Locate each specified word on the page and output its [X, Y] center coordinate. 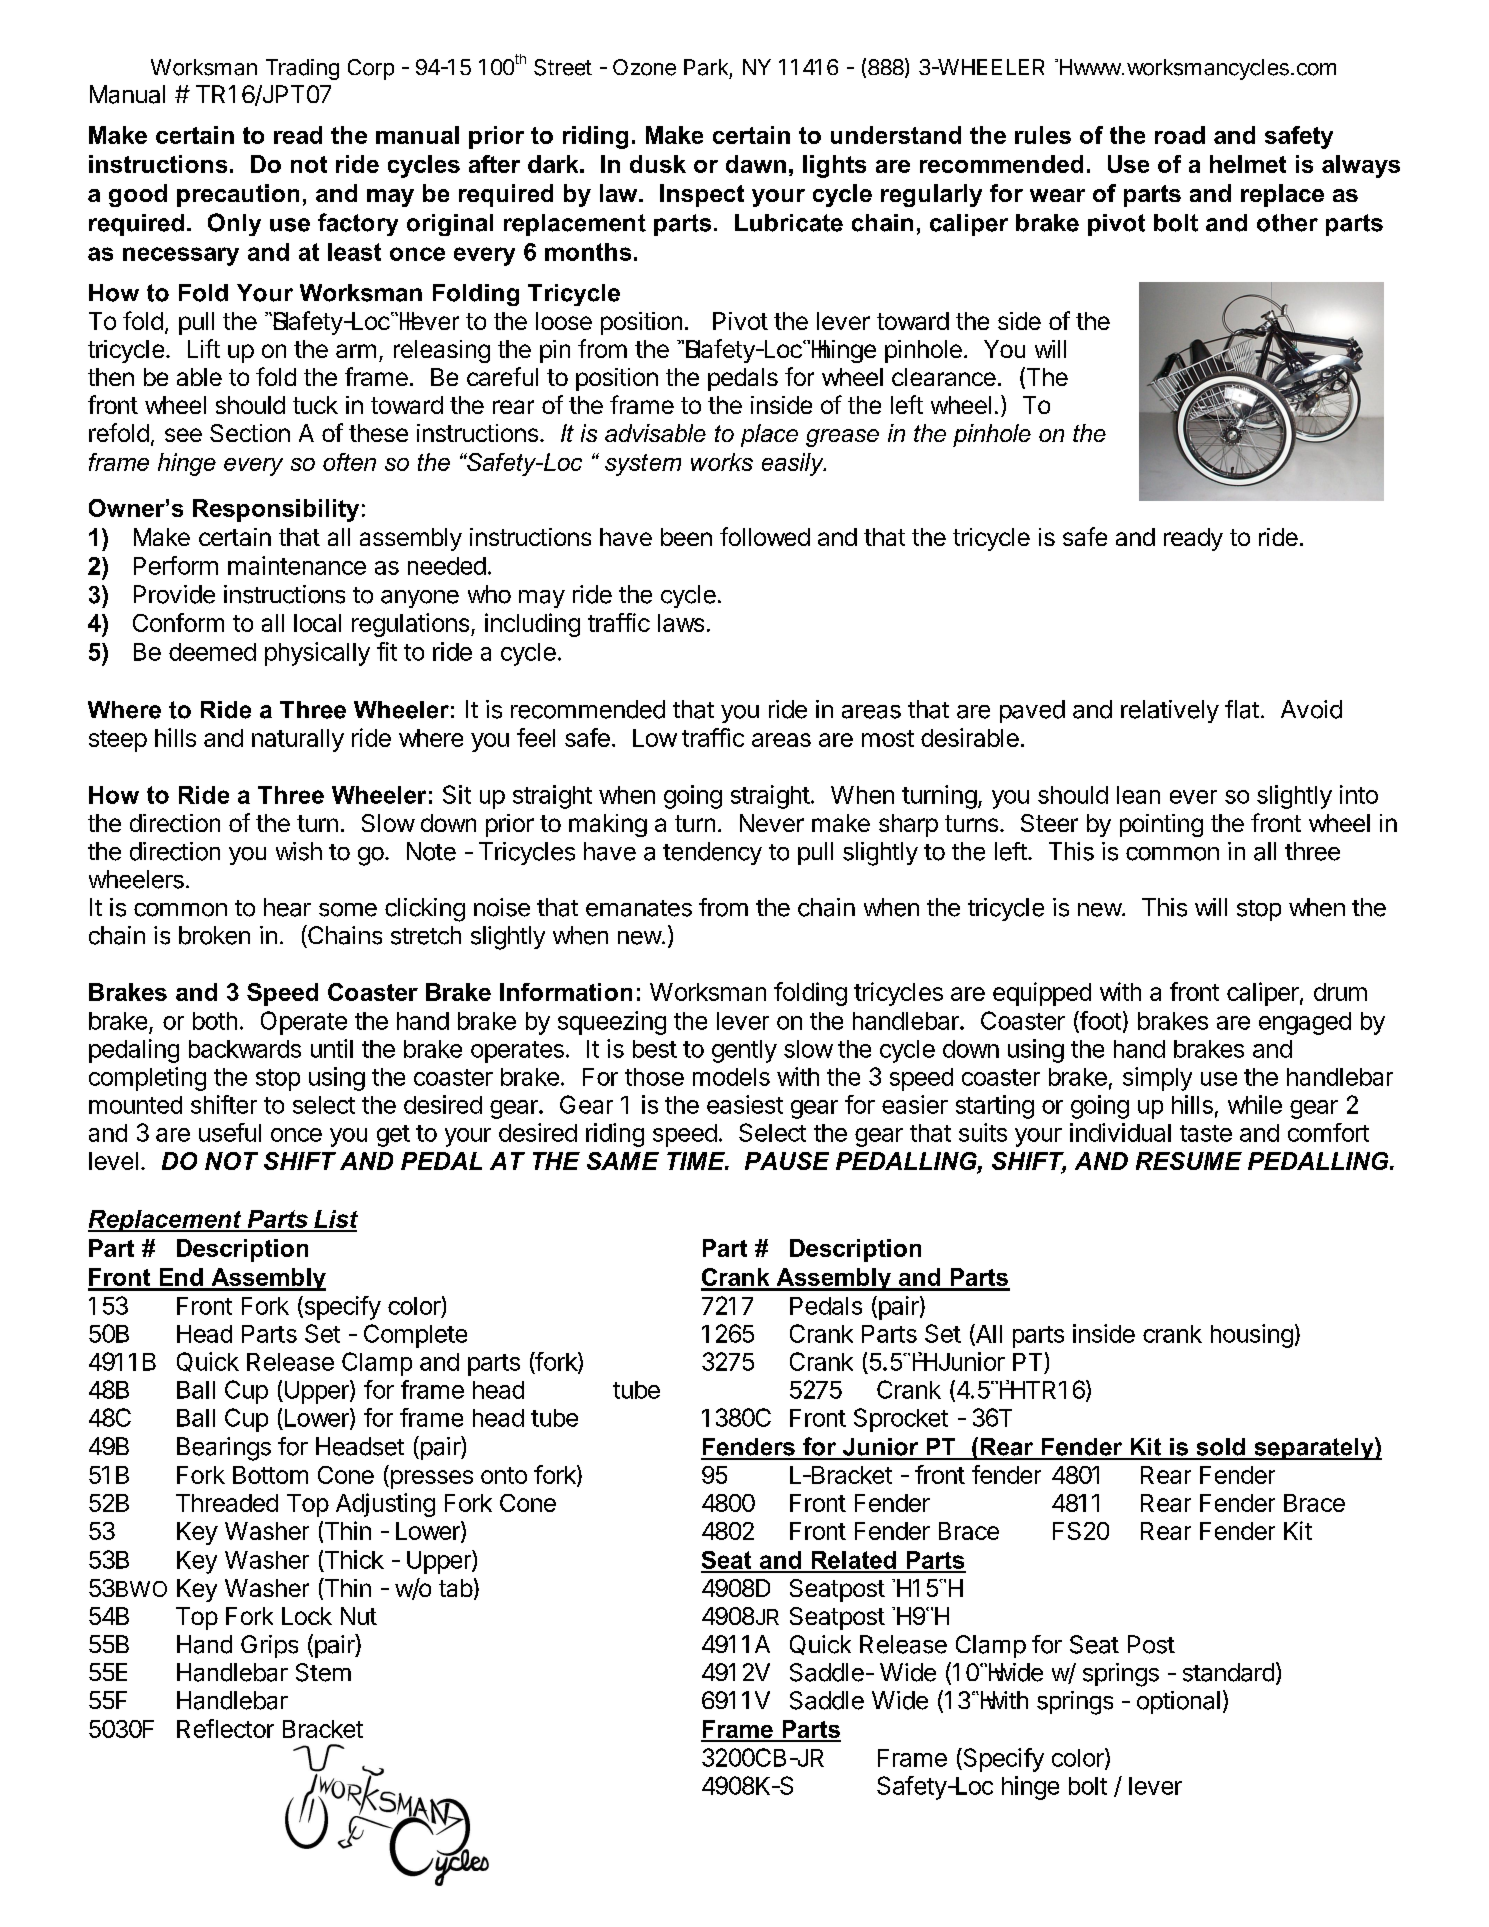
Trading [302, 69]
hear [287, 907]
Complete [415, 1336]
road [1180, 135]
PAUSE [787, 1161]
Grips [269, 1646]
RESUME [1189, 1161]
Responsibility [276, 510]
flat [1242, 709]
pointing [1161, 825]
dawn [756, 164]
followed [765, 536]
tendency [712, 853]
